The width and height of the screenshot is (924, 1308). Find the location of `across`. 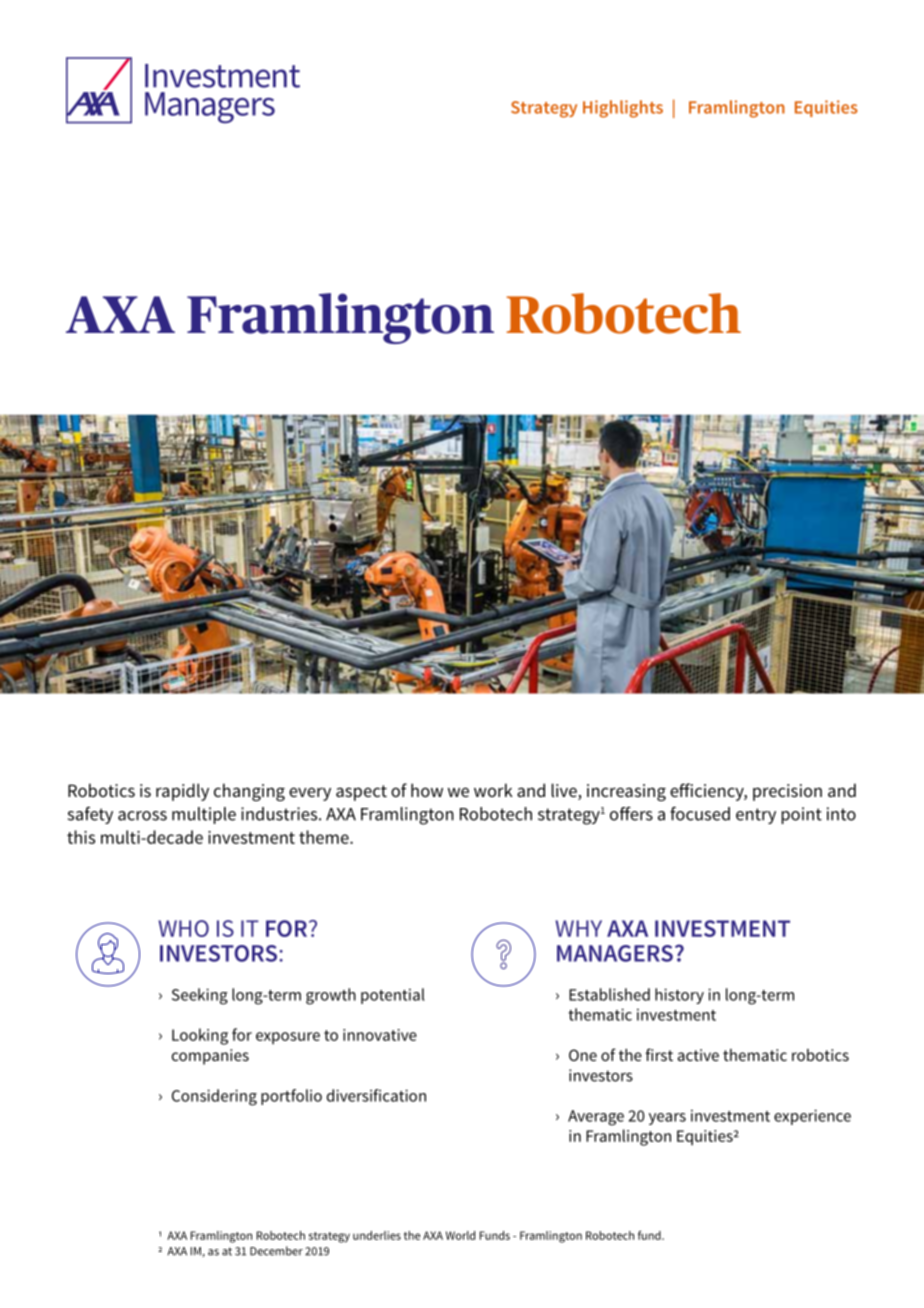

across is located at coordinates (142, 816).
